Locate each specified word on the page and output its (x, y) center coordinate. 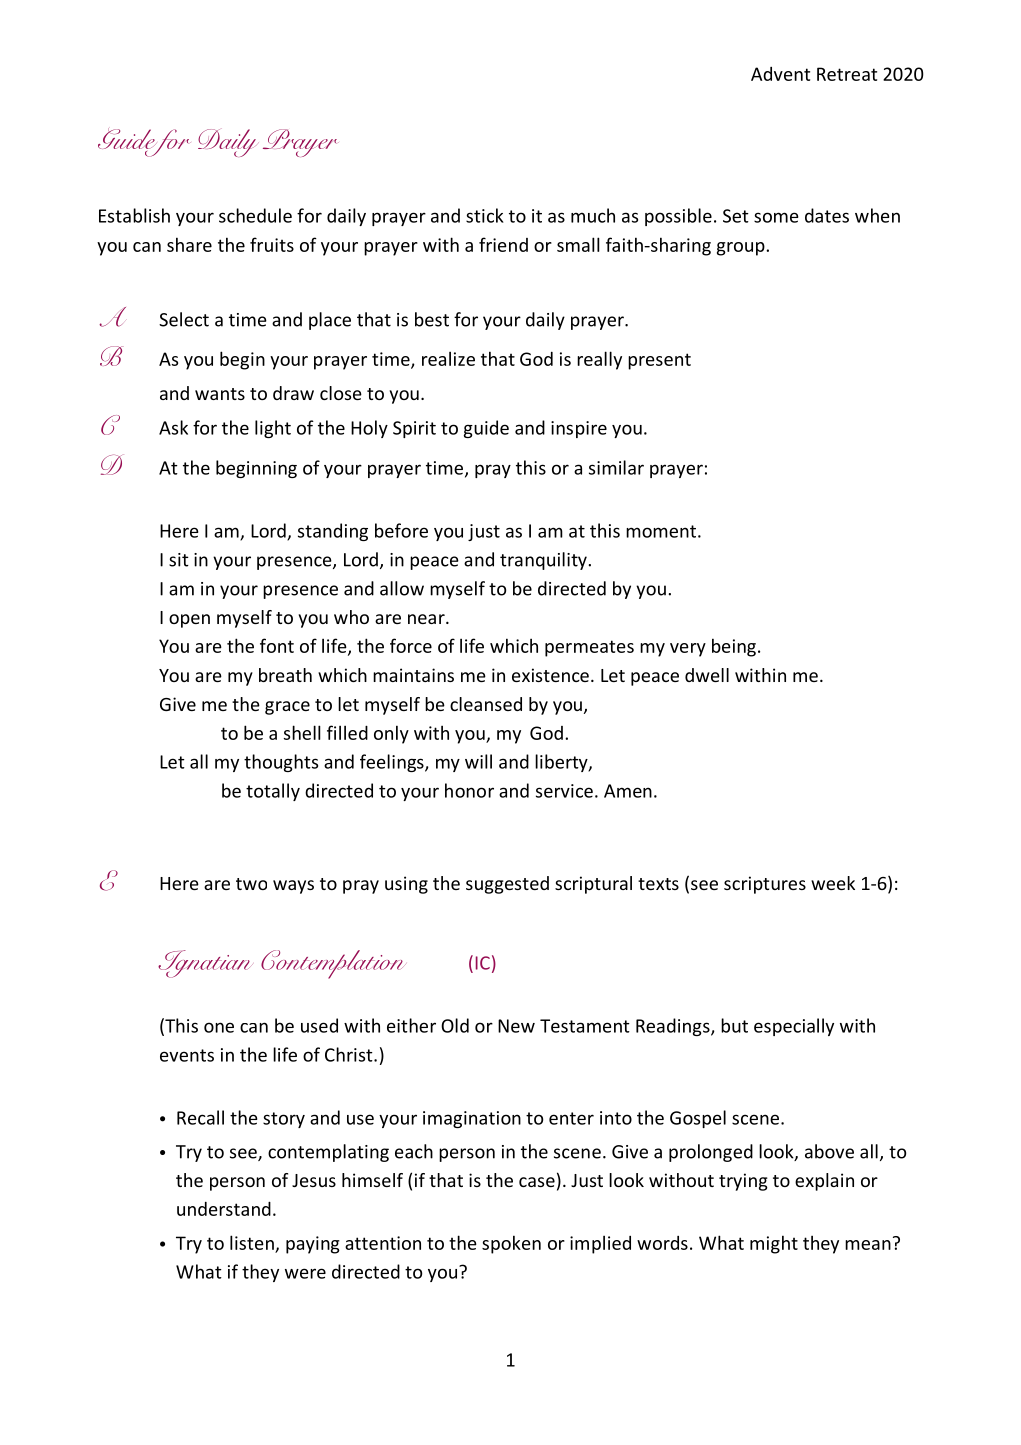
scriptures (765, 885)
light (273, 429)
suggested (507, 885)
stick (485, 215)
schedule (255, 215)
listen (252, 1242)
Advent (780, 74)
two (251, 884)
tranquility (543, 561)
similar (616, 467)
